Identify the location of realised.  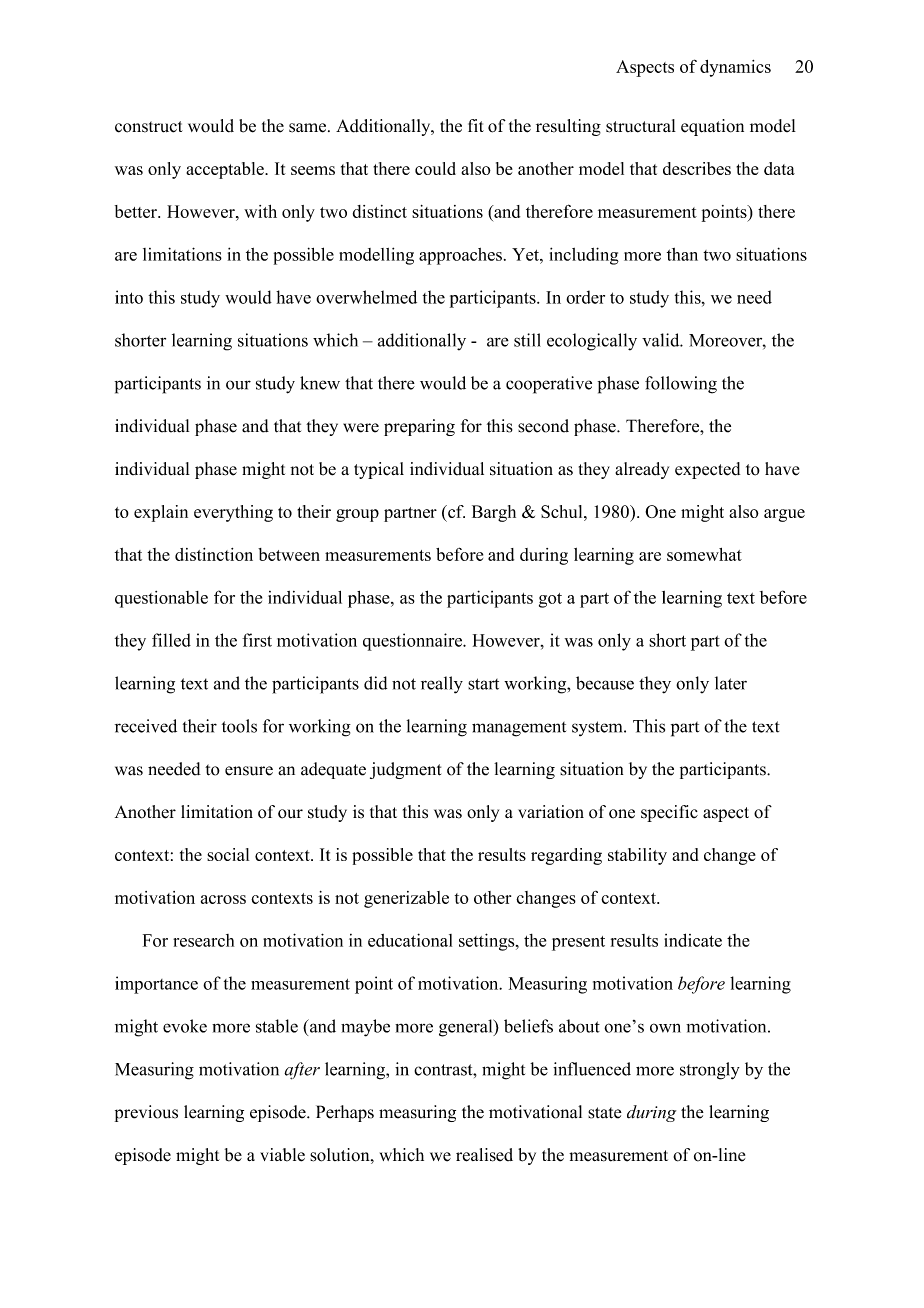
(484, 1155).
